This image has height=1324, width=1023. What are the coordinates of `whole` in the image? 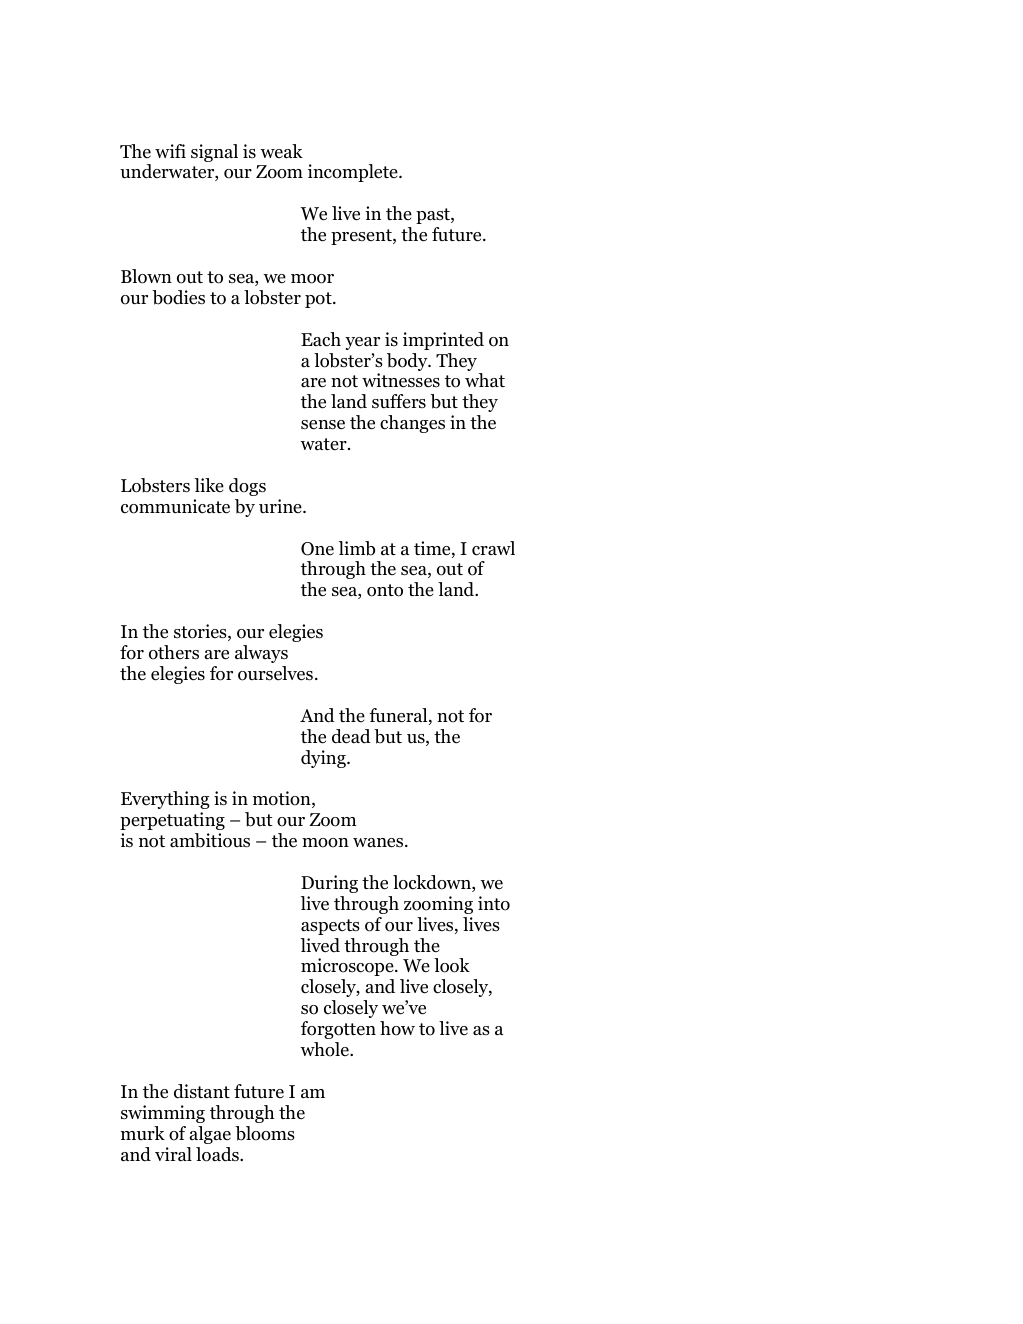 It's located at (325, 1049).
